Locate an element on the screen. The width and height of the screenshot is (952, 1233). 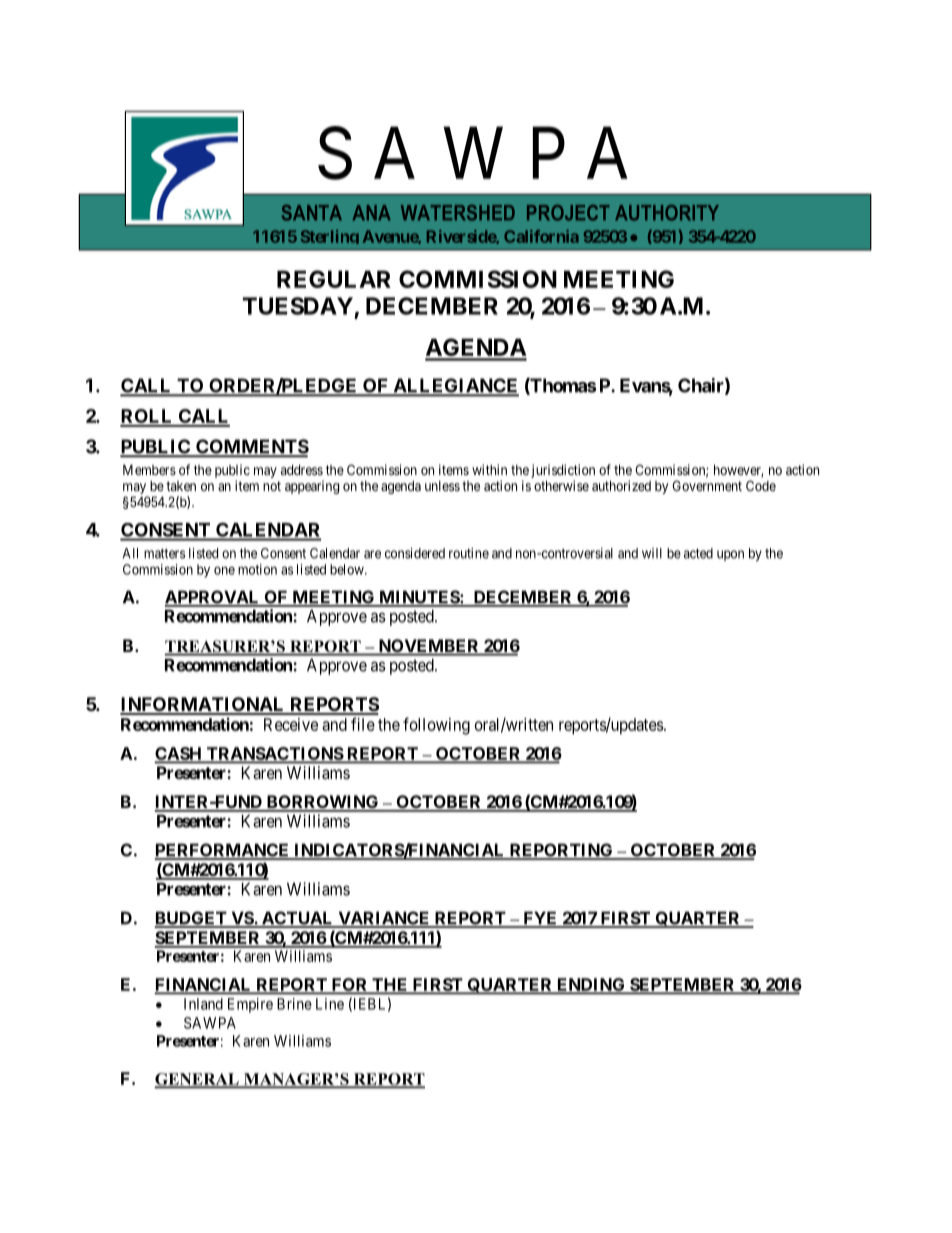
ENDING is located at coordinates (591, 985).
